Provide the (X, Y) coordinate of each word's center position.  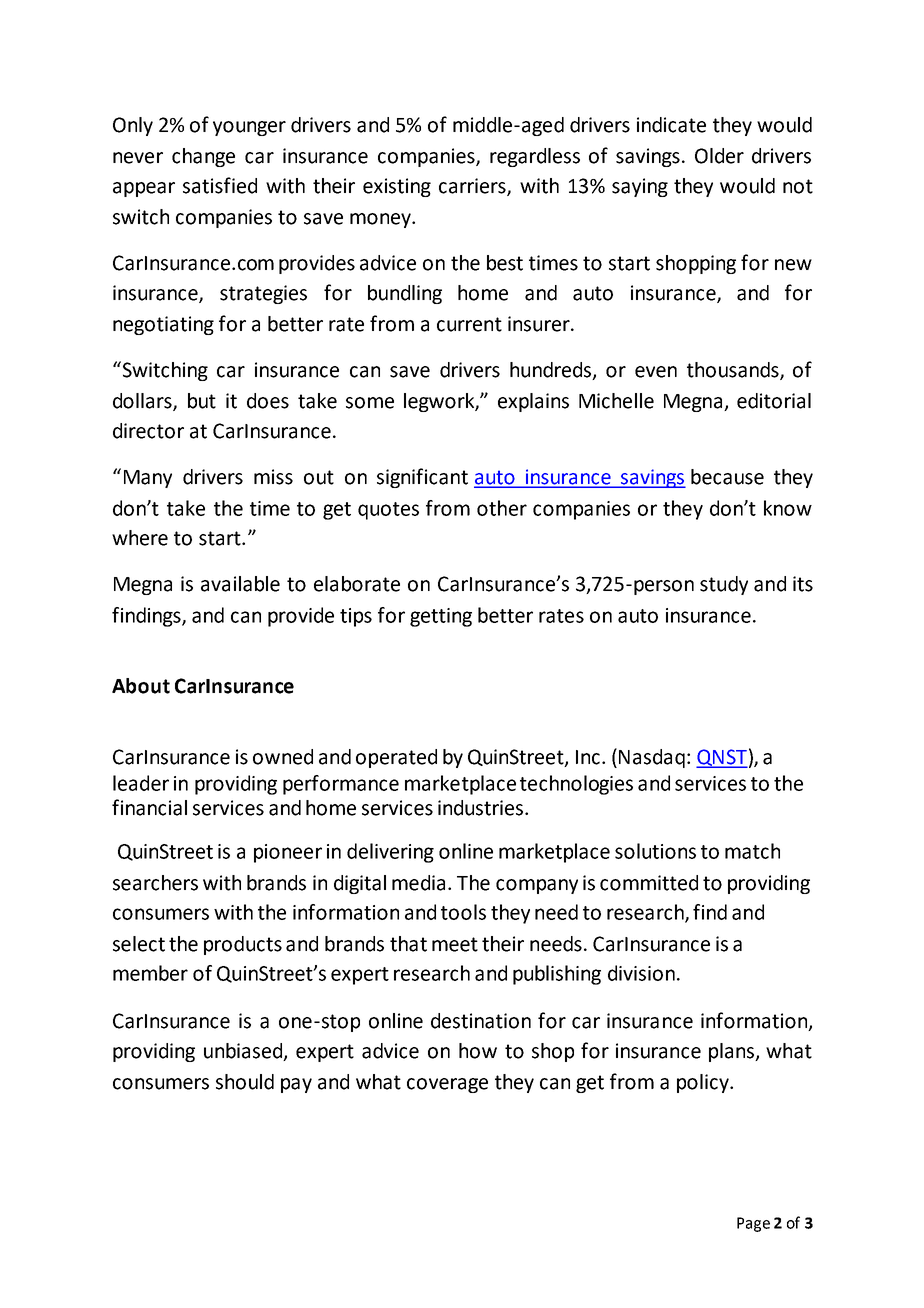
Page (753, 1224)
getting (441, 617)
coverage (447, 1085)
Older (719, 156)
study (724, 585)
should (245, 1082)
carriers (473, 187)
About (141, 686)
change (203, 157)
